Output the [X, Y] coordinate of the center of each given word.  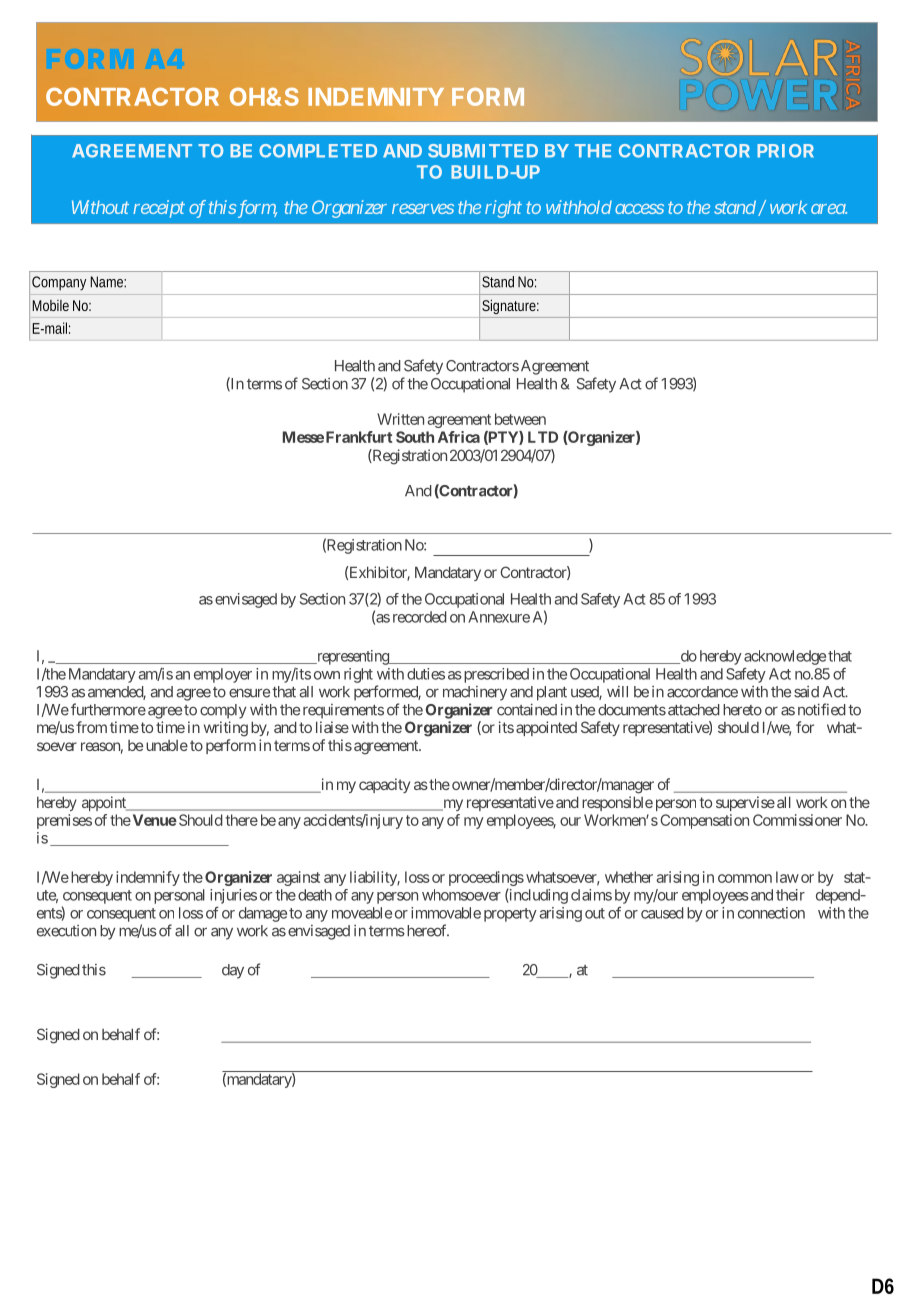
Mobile [50, 305]
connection [771, 913]
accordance [702, 692]
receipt [159, 209]
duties [426, 674]
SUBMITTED [483, 151]
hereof [426, 930]
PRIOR [785, 151]
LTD [543, 437]
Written [400, 419]
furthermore [108, 709]
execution [66, 931]
